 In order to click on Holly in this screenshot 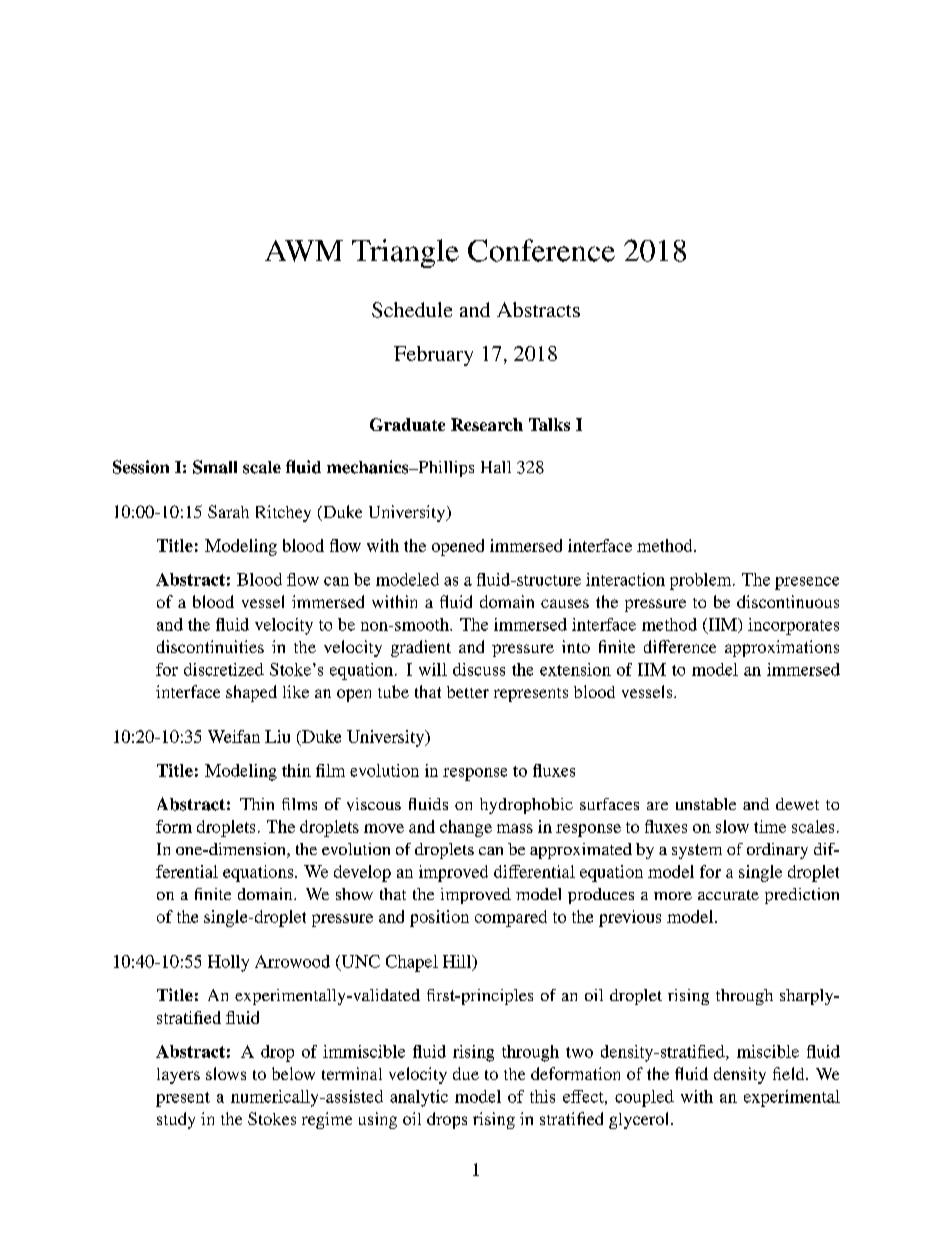, I will do `click(228, 963)`.
